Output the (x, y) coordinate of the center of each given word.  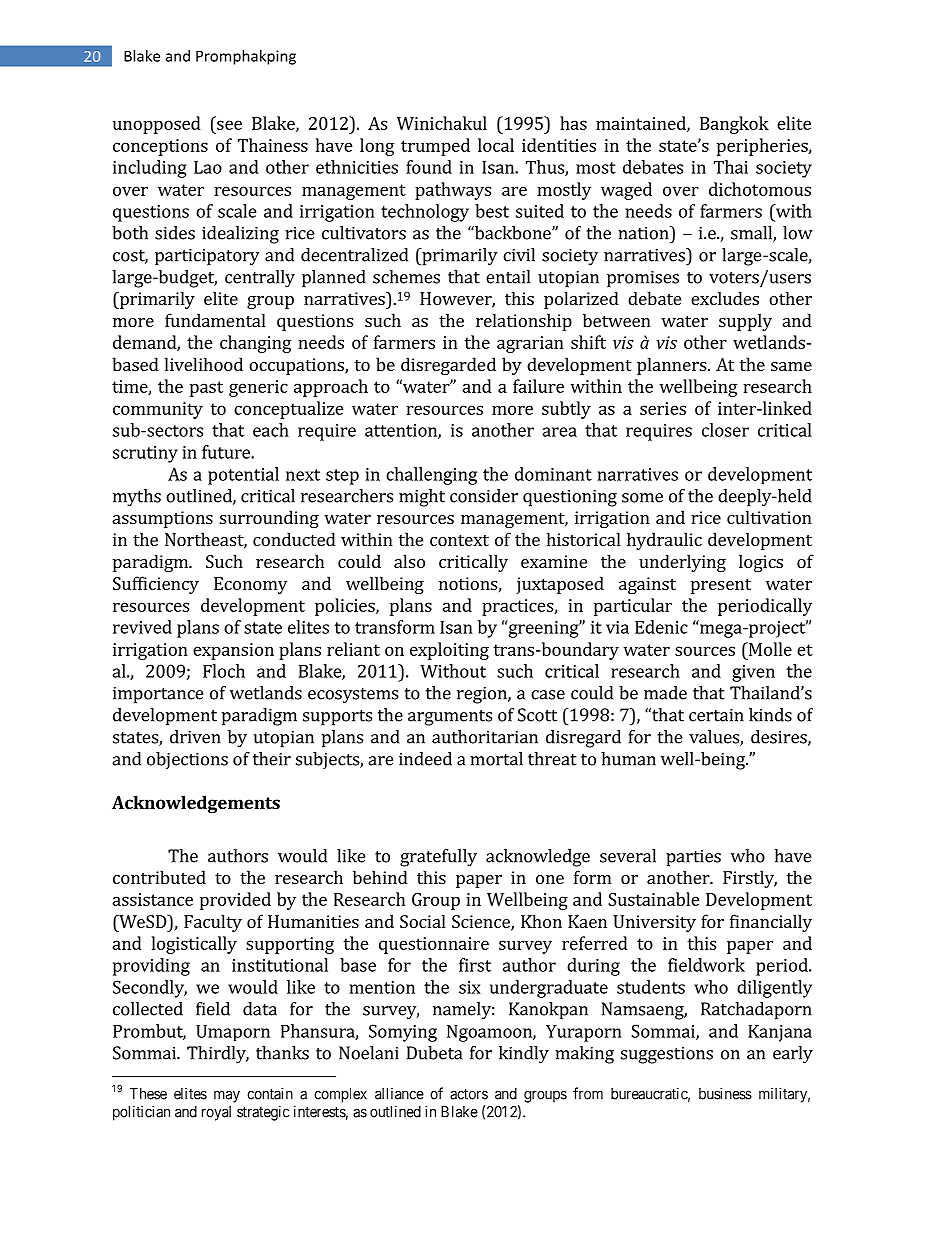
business (725, 1093)
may (227, 1096)
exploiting (449, 651)
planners (671, 366)
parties (693, 858)
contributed (159, 877)
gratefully (438, 858)
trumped (435, 147)
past (206, 389)
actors (469, 1094)
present (721, 586)
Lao (208, 167)
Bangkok (734, 125)
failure (538, 386)
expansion (233, 651)
